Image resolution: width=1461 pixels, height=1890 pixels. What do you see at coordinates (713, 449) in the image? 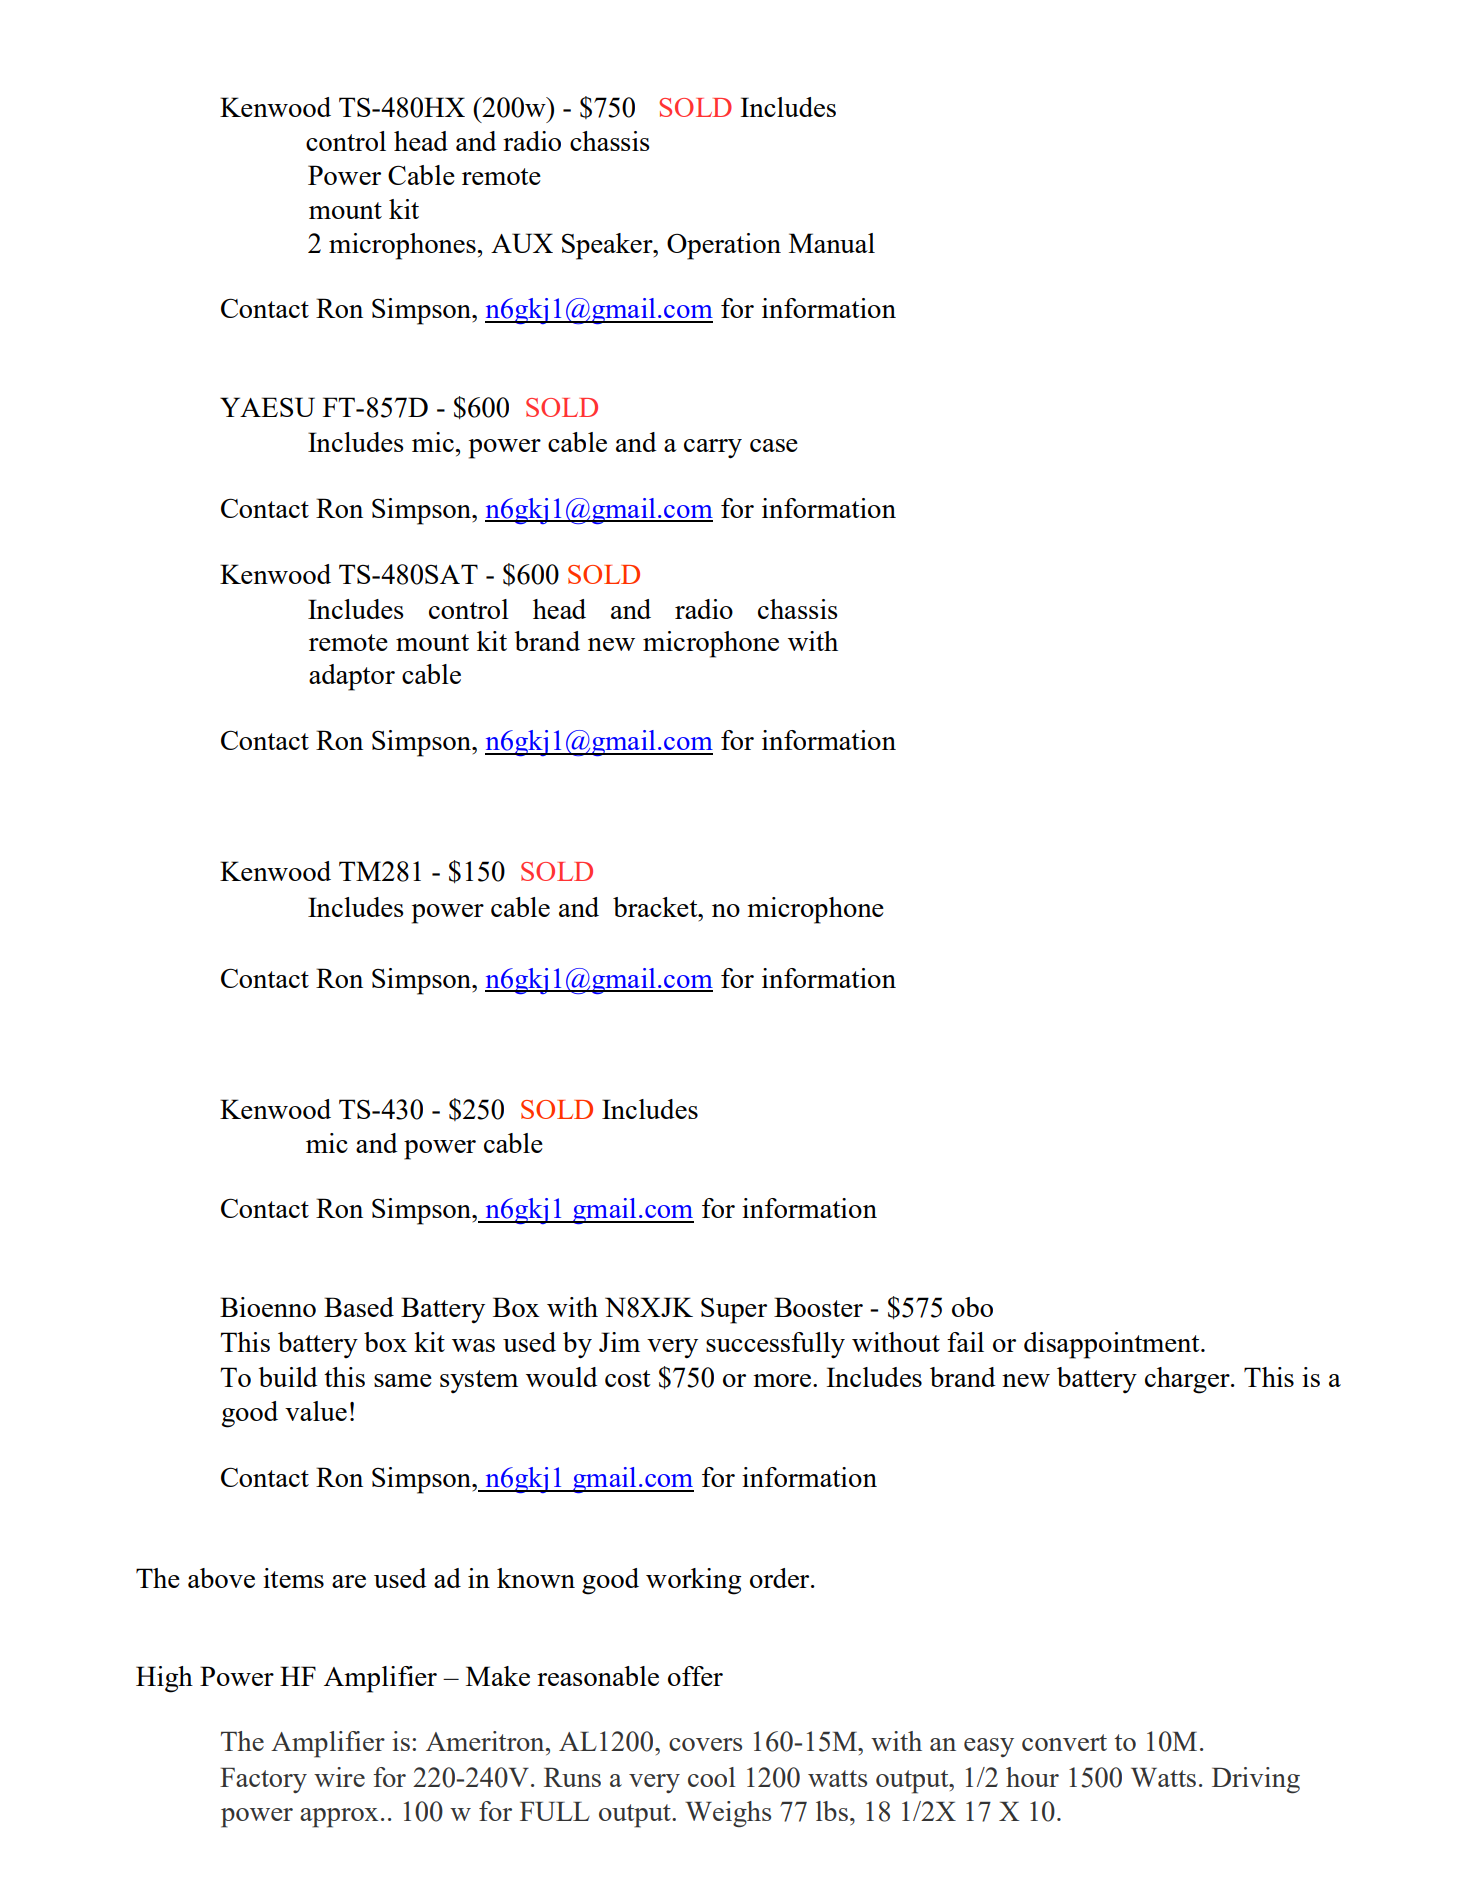
I see `carry` at bounding box center [713, 449].
